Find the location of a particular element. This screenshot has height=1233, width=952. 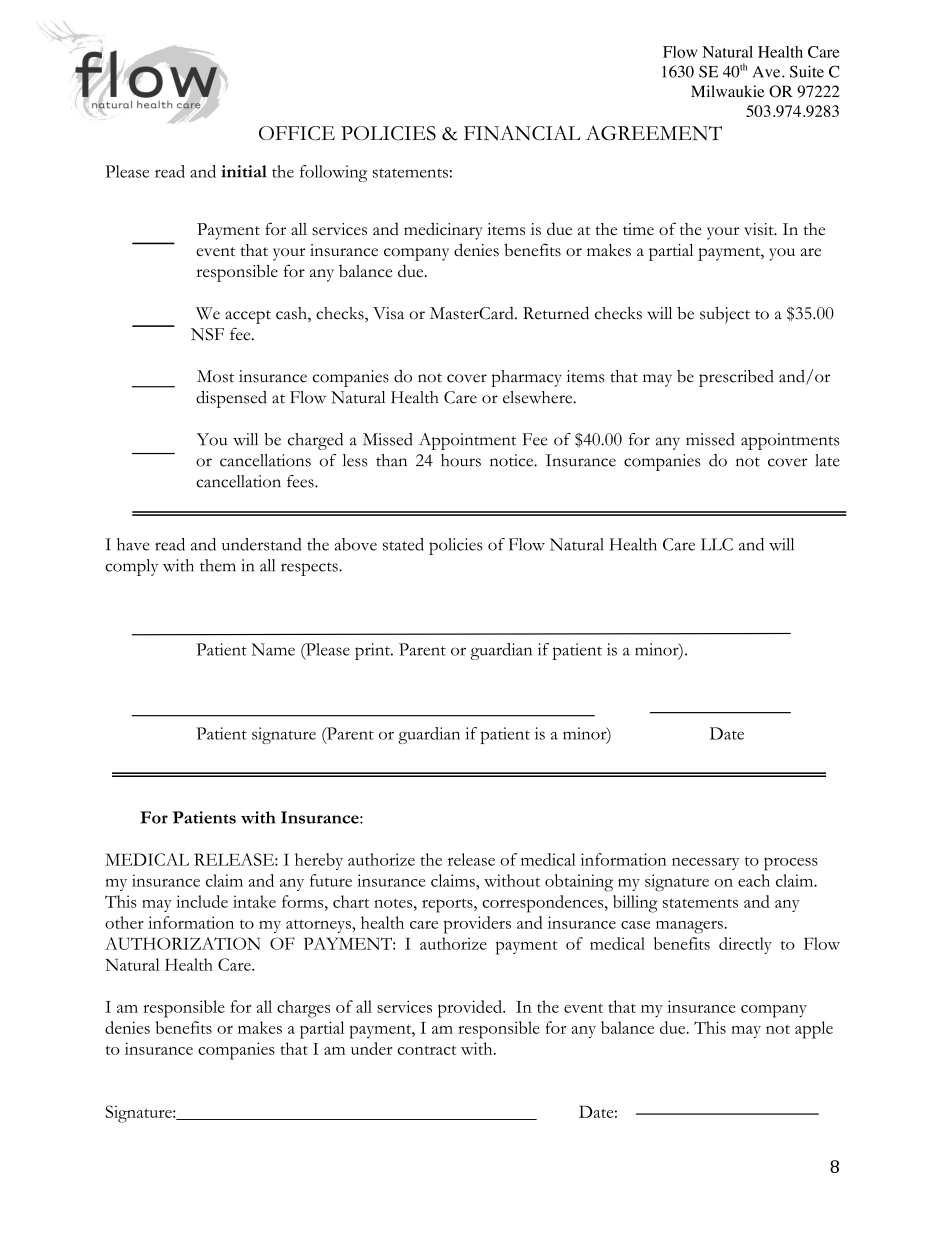

LLC is located at coordinates (717, 544).
